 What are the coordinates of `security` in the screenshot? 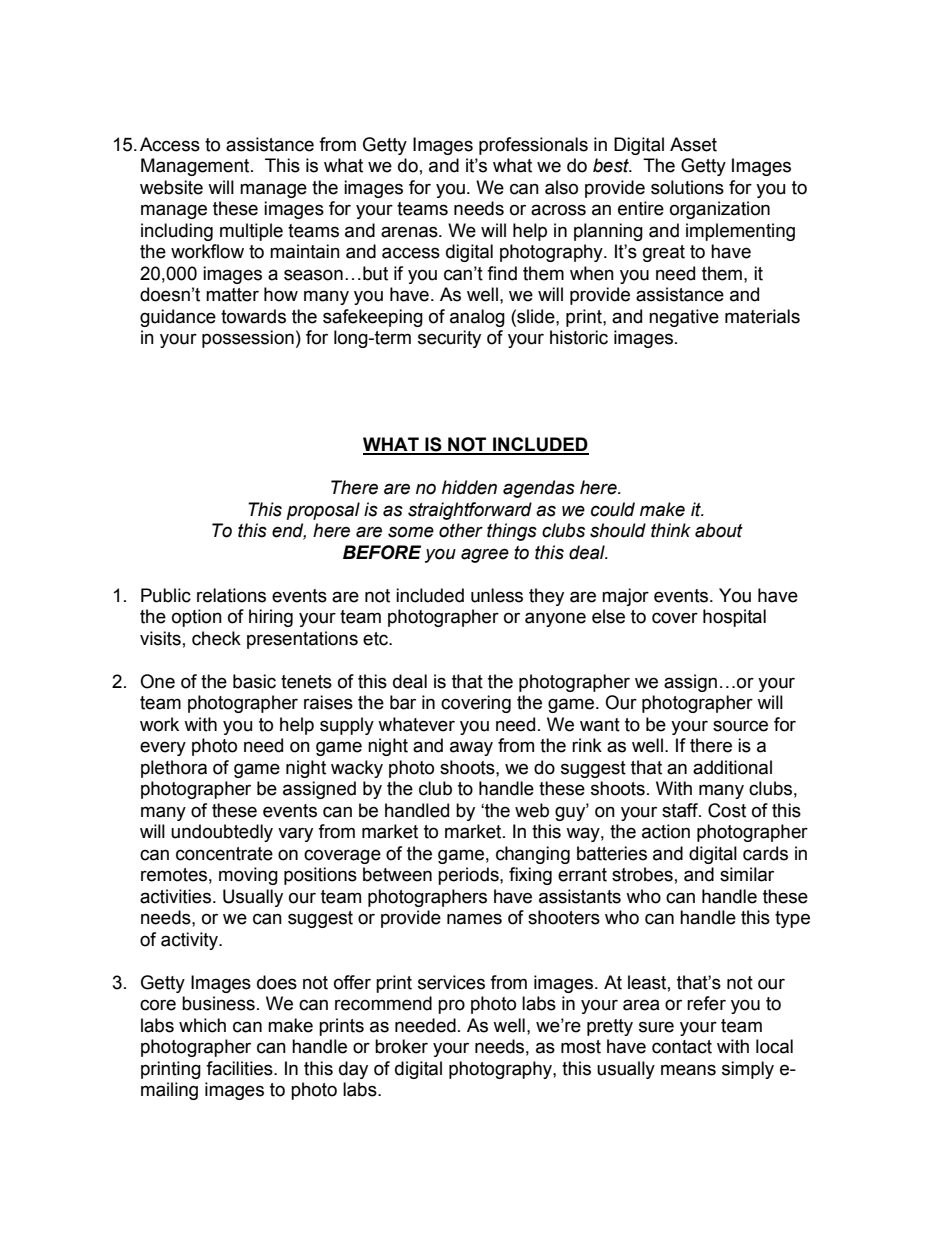 It's located at (449, 339).
